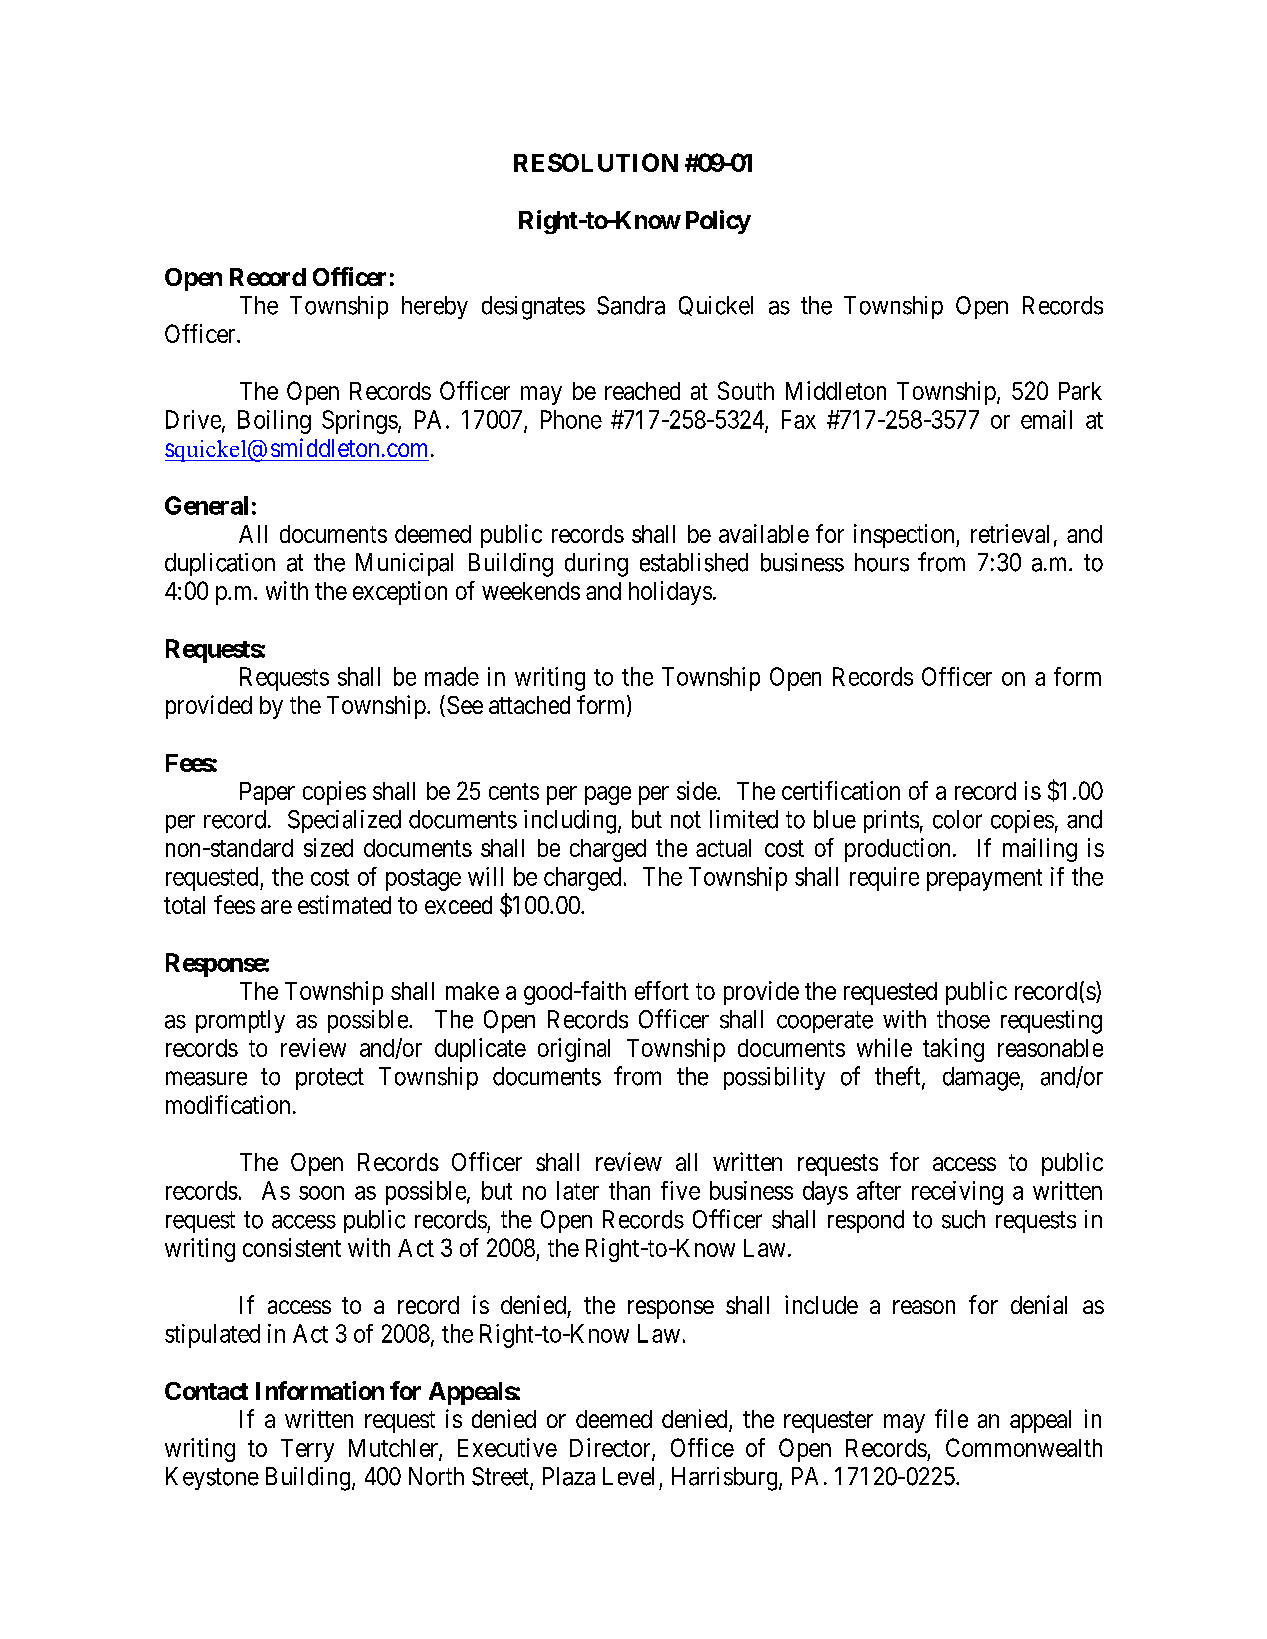 Image resolution: width=1267 pixels, height=1639 pixels. Describe the element at coordinates (608, 795) in the screenshot. I see `page` at that location.
